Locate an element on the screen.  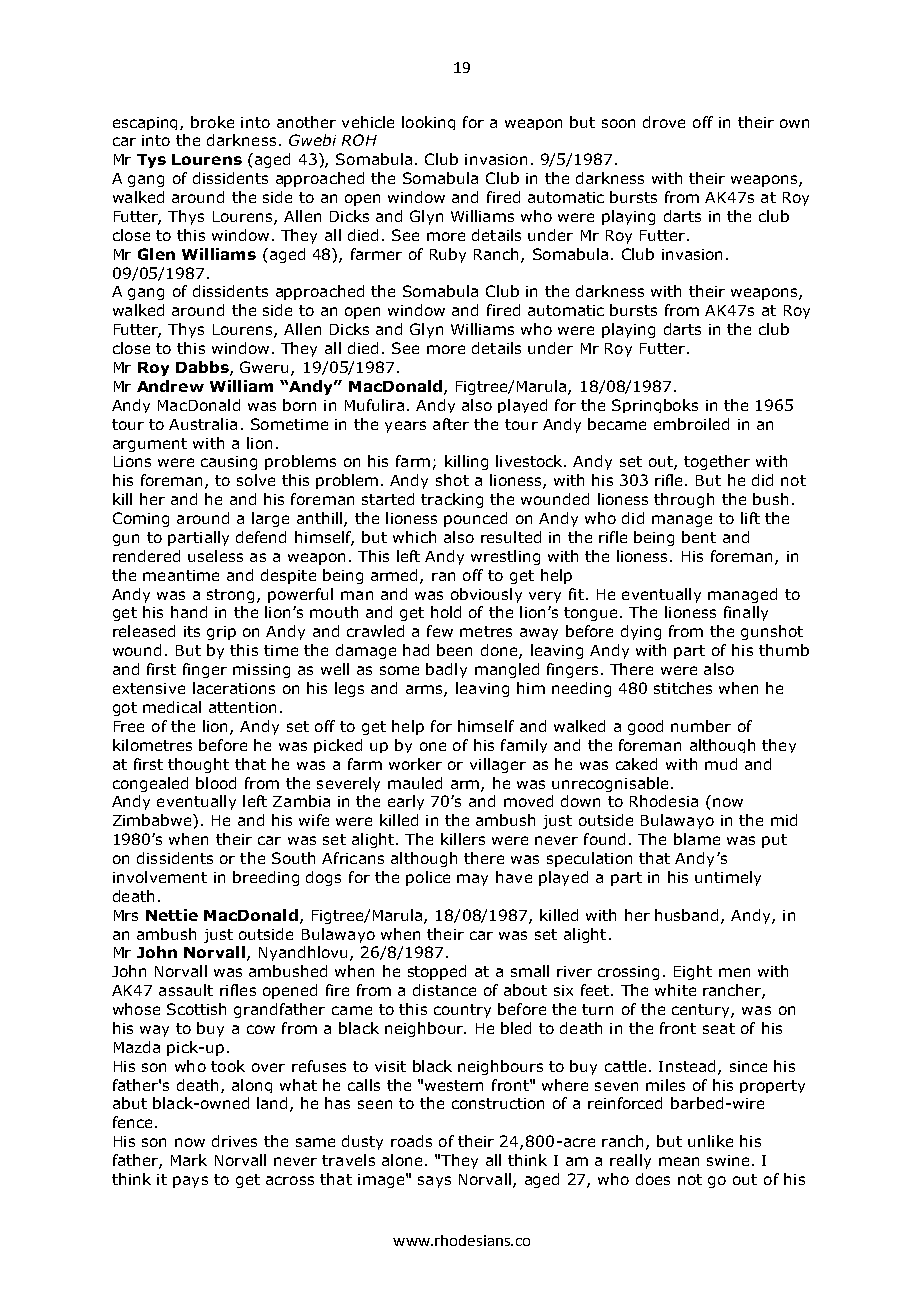
been is located at coordinates (454, 650).
